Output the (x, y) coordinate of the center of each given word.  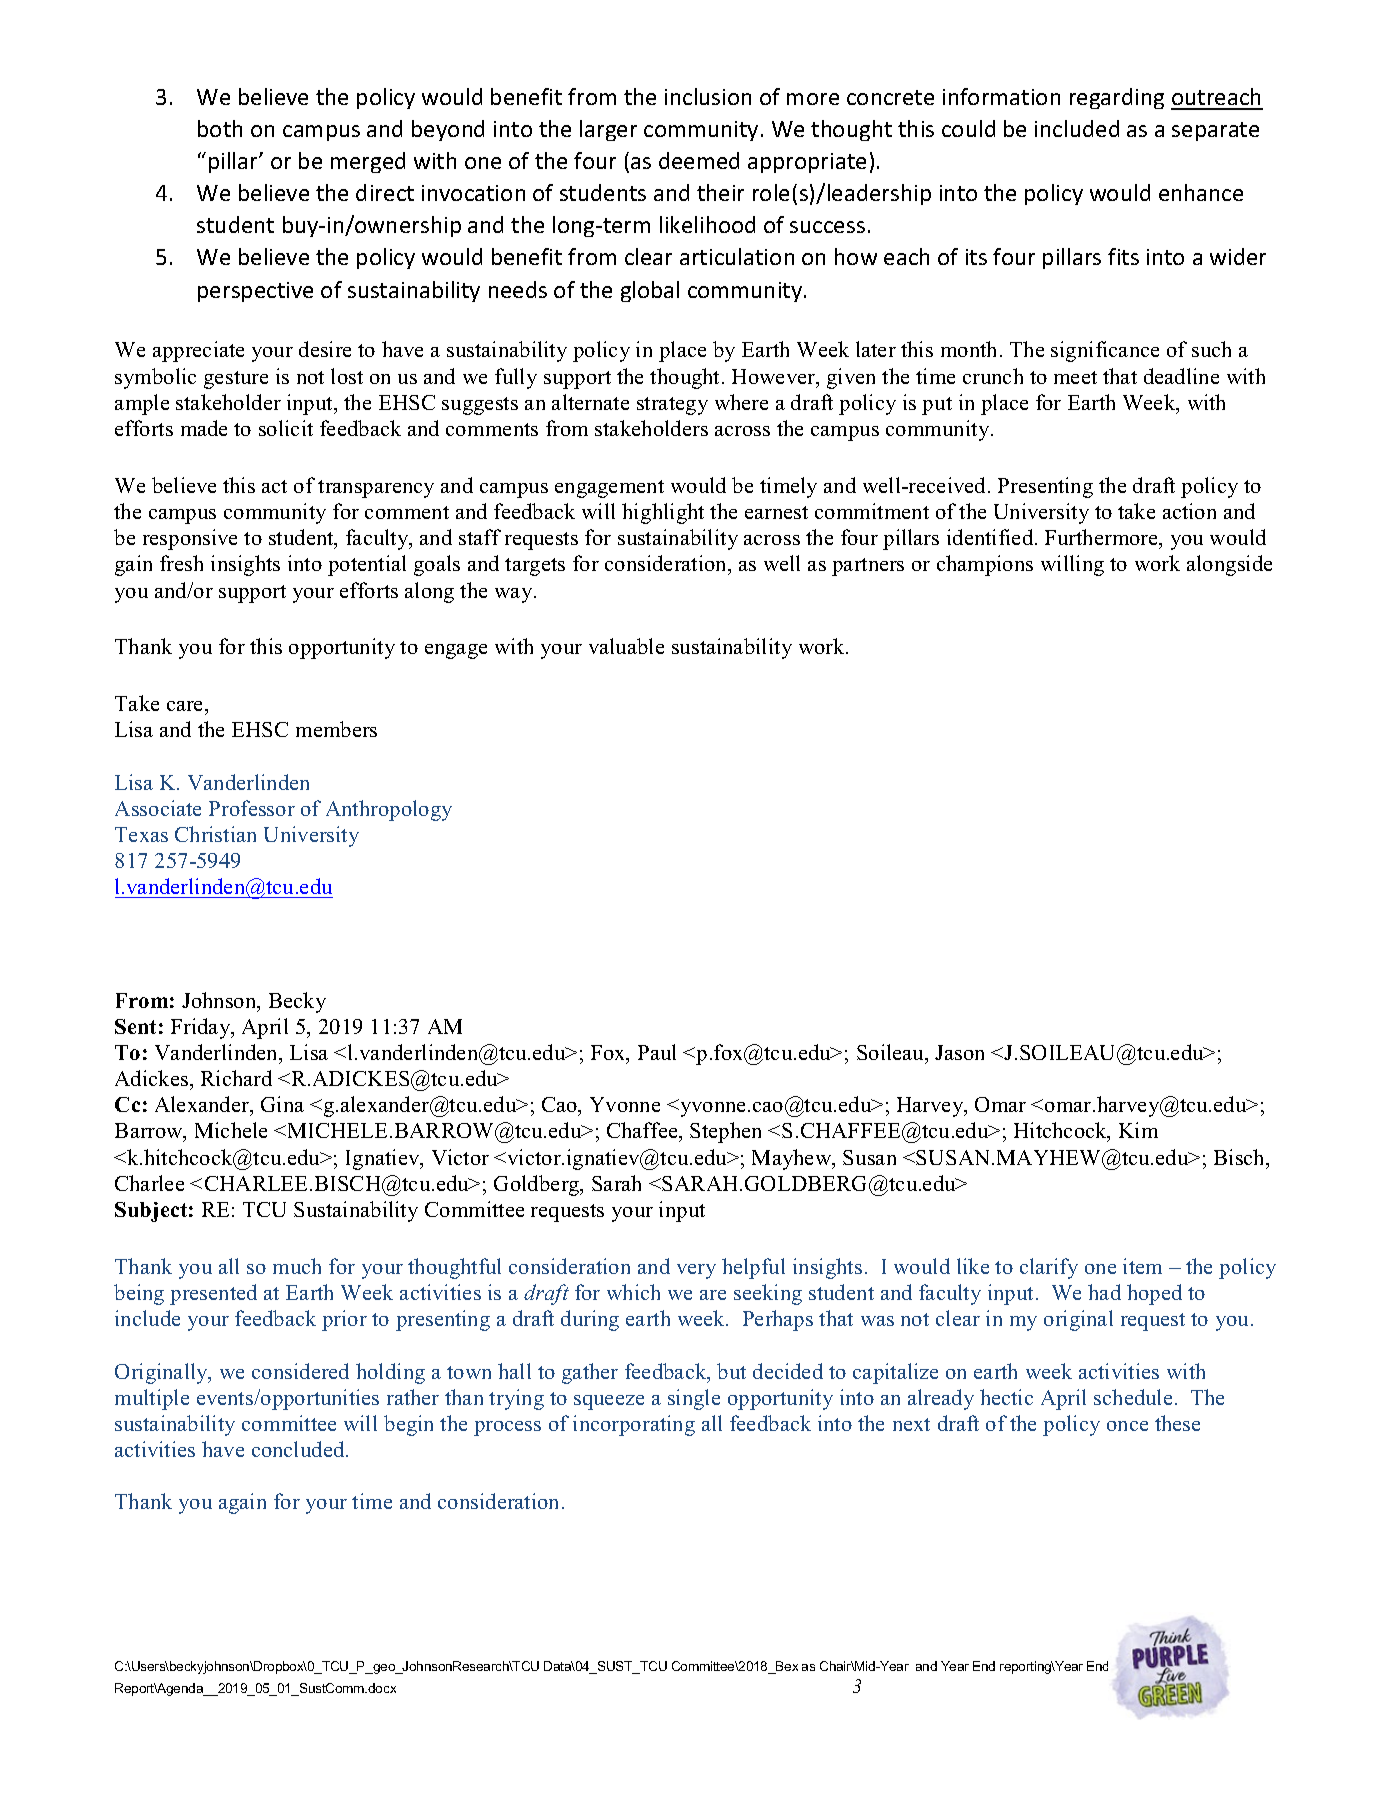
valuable (626, 646)
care (186, 706)
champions (985, 565)
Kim (1138, 1130)
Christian (215, 834)
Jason (959, 1052)
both (220, 128)
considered (300, 1371)
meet (1075, 377)
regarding (1117, 98)
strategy (672, 406)
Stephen (725, 1132)
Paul (657, 1052)
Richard (236, 1078)
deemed (699, 160)
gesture (236, 380)
